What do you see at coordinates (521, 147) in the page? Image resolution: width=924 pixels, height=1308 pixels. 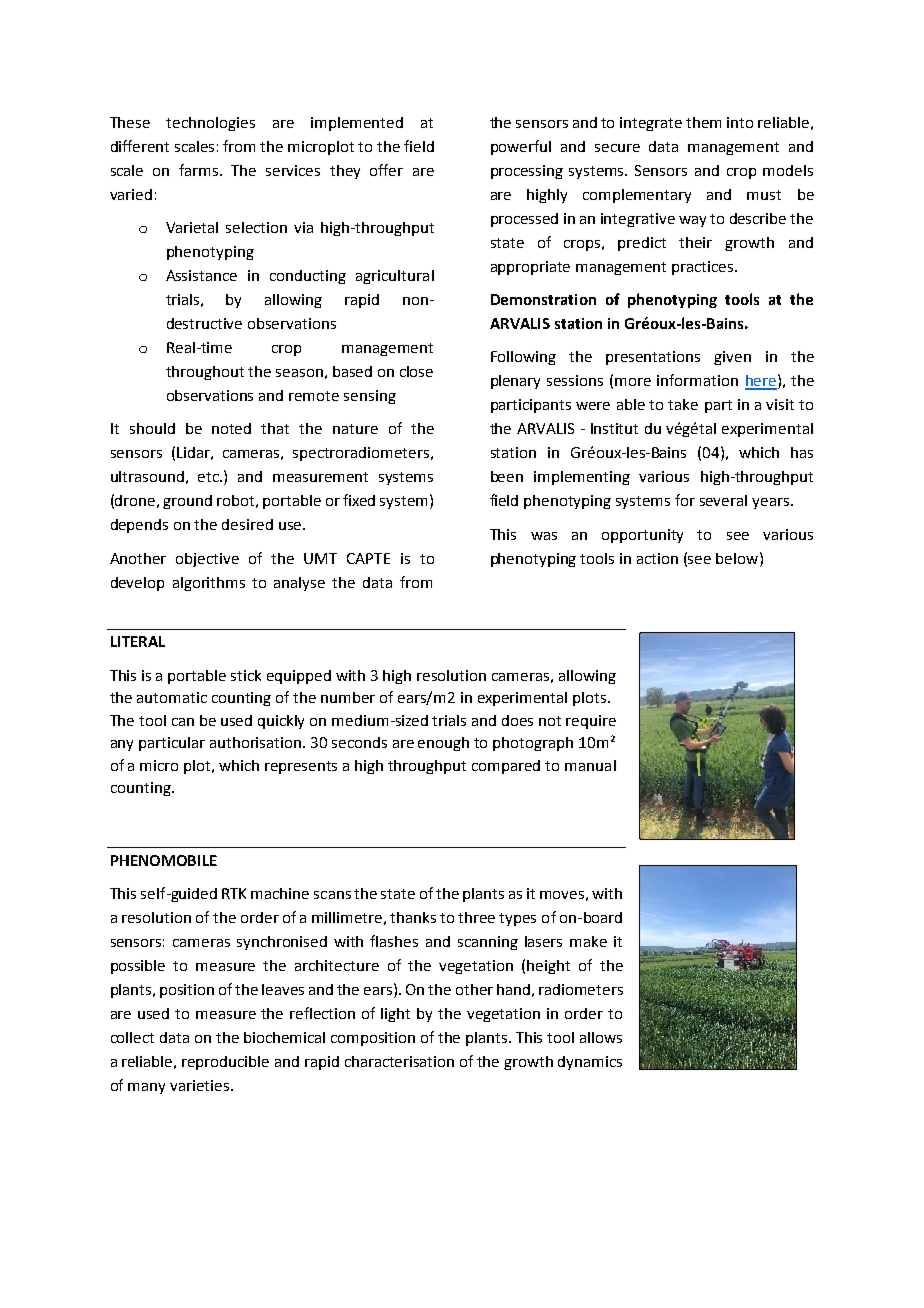 I see `powerful` at bounding box center [521, 147].
